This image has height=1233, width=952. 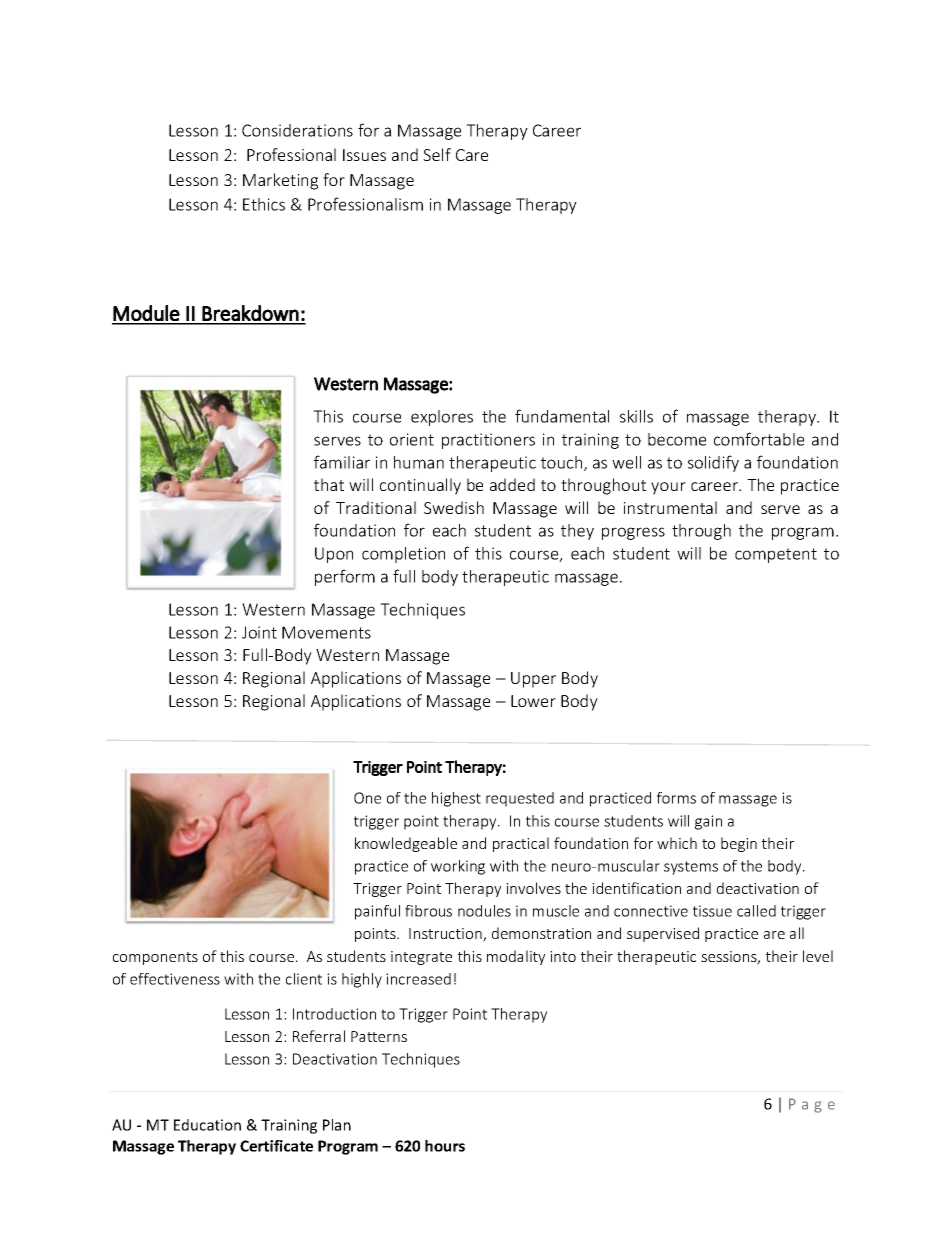 I want to click on Education, so click(x=207, y=1125).
